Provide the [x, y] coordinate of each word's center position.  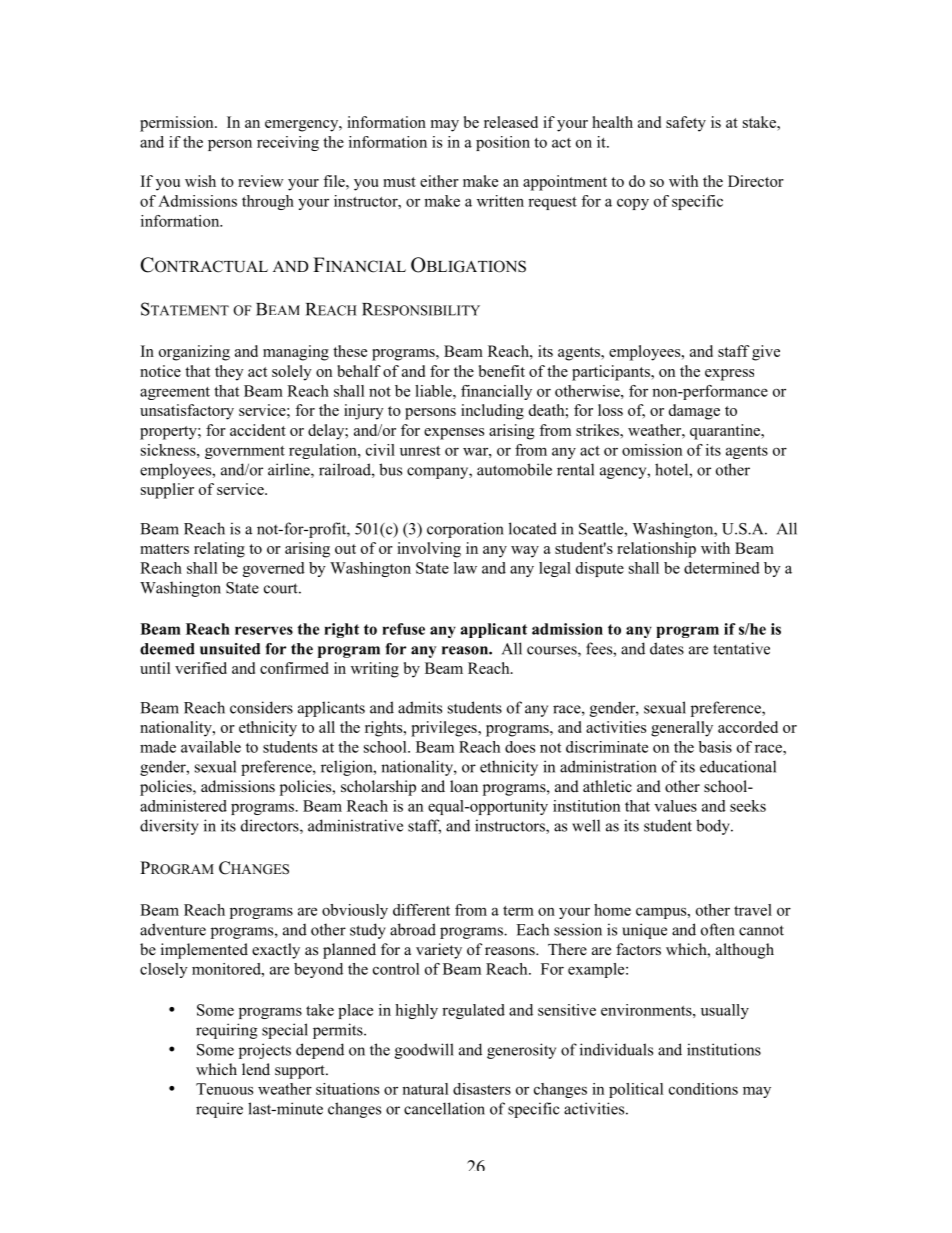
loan [464, 786]
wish [200, 181]
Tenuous [224, 1089]
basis [715, 747]
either [439, 181]
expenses [454, 434]
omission [652, 450]
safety [686, 124]
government [245, 452]
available [211, 747]
